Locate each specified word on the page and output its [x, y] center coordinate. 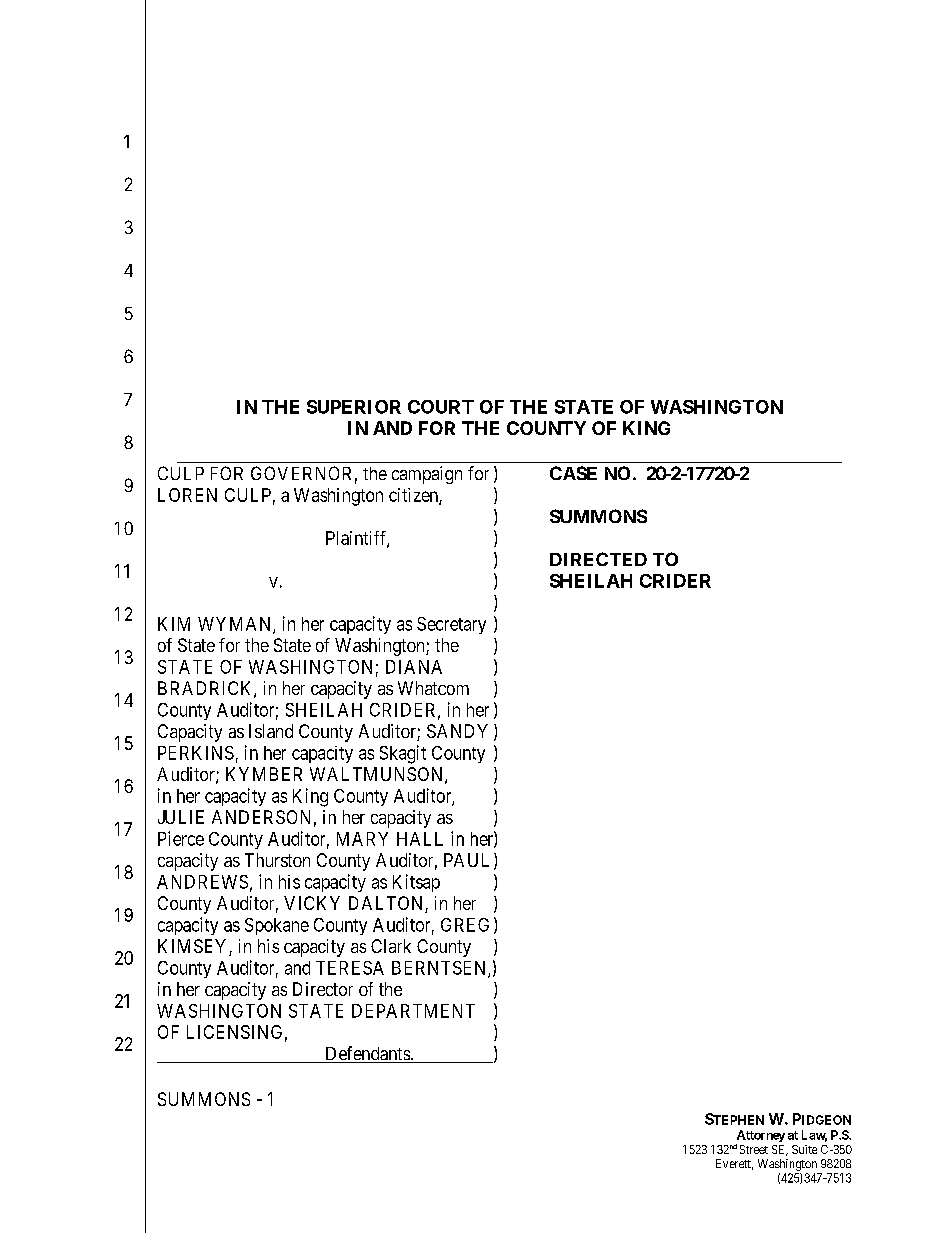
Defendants [367, 1054]
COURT [441, 407]
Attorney [760, 1137]
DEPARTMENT [413, 1011]
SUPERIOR [354, 407]
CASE [573, 473]
